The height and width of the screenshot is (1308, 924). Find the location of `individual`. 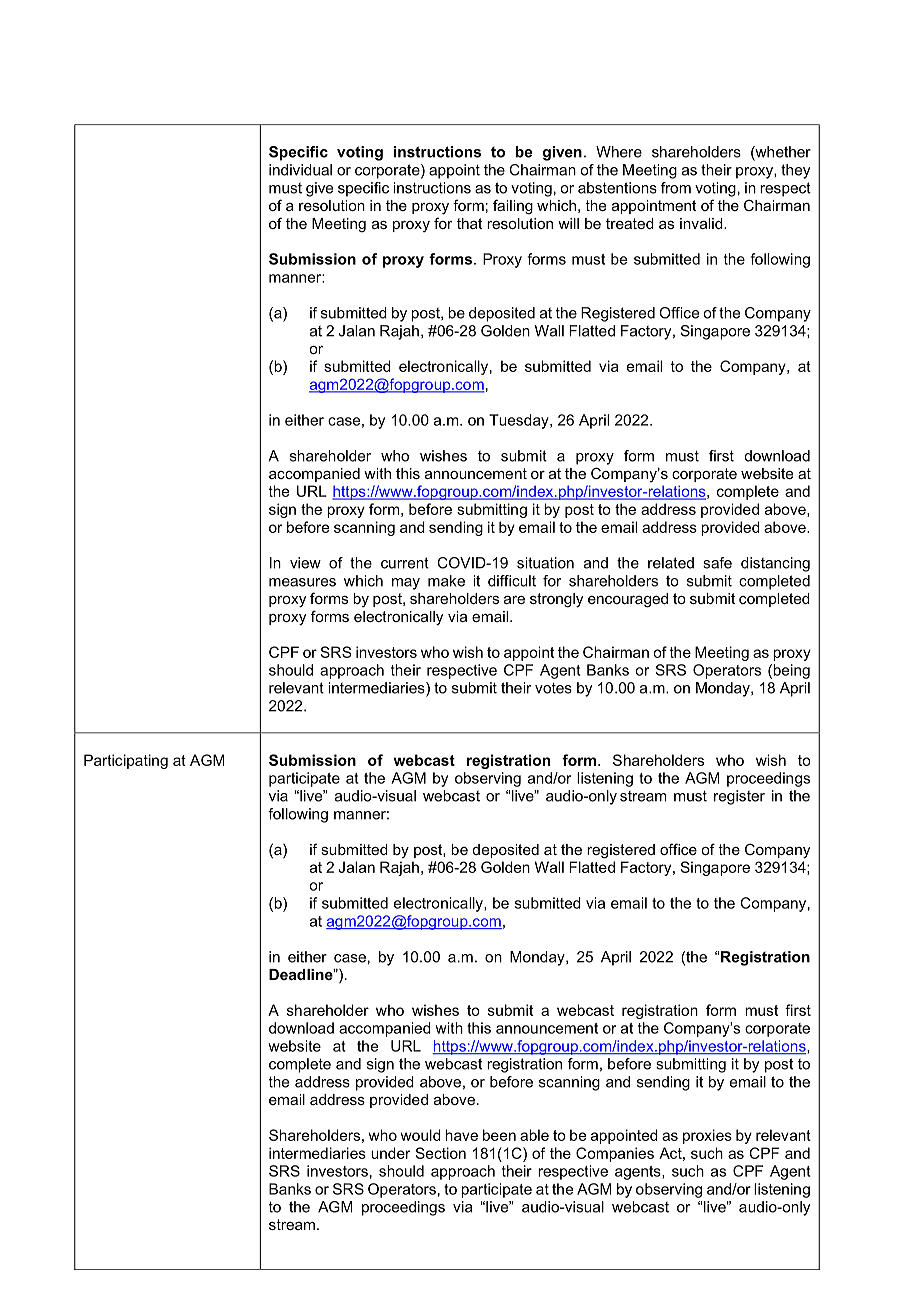

individual is located at coordinates (300, 170).
